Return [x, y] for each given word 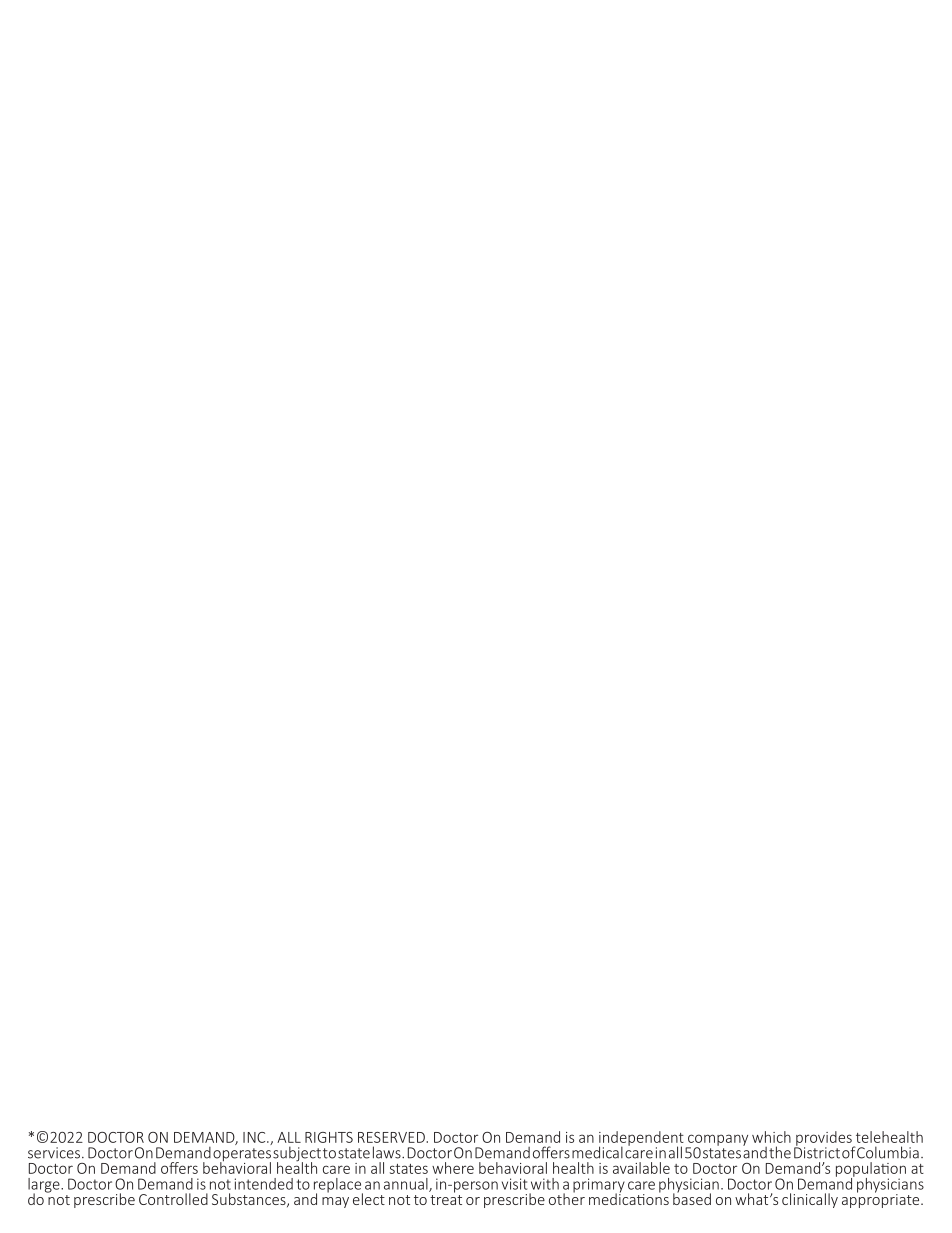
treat [446, 1198]
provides [824, 1139]
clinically [810, 1200]
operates [242, 1156]
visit [514, 1184]
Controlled [173, 1199]
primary [599, 1186]
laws [388, 1152]
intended [264, 1184]
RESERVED [392, 1137]
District [817, 1152]
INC [255, 1137]
